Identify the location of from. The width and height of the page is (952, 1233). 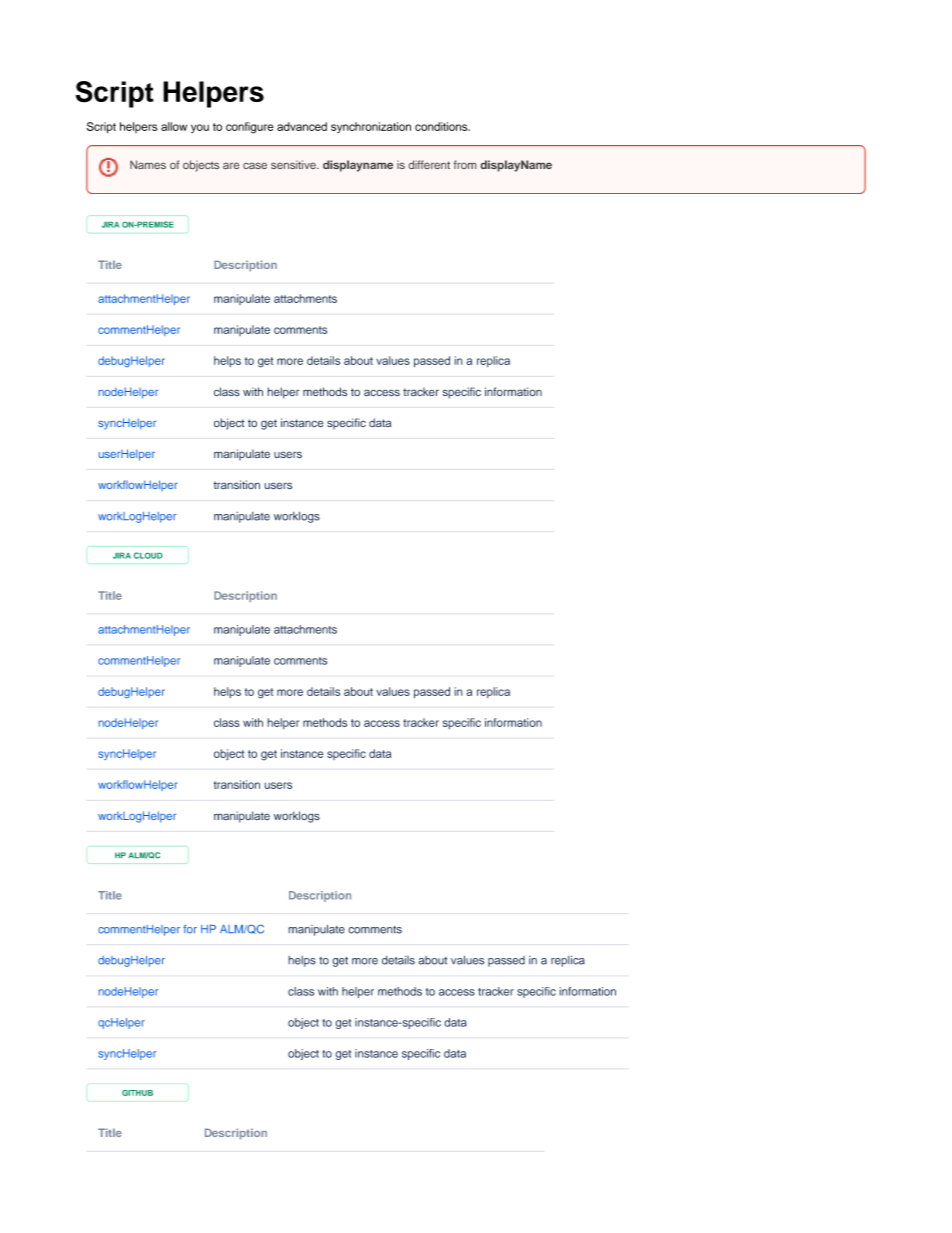
(465, 164).
